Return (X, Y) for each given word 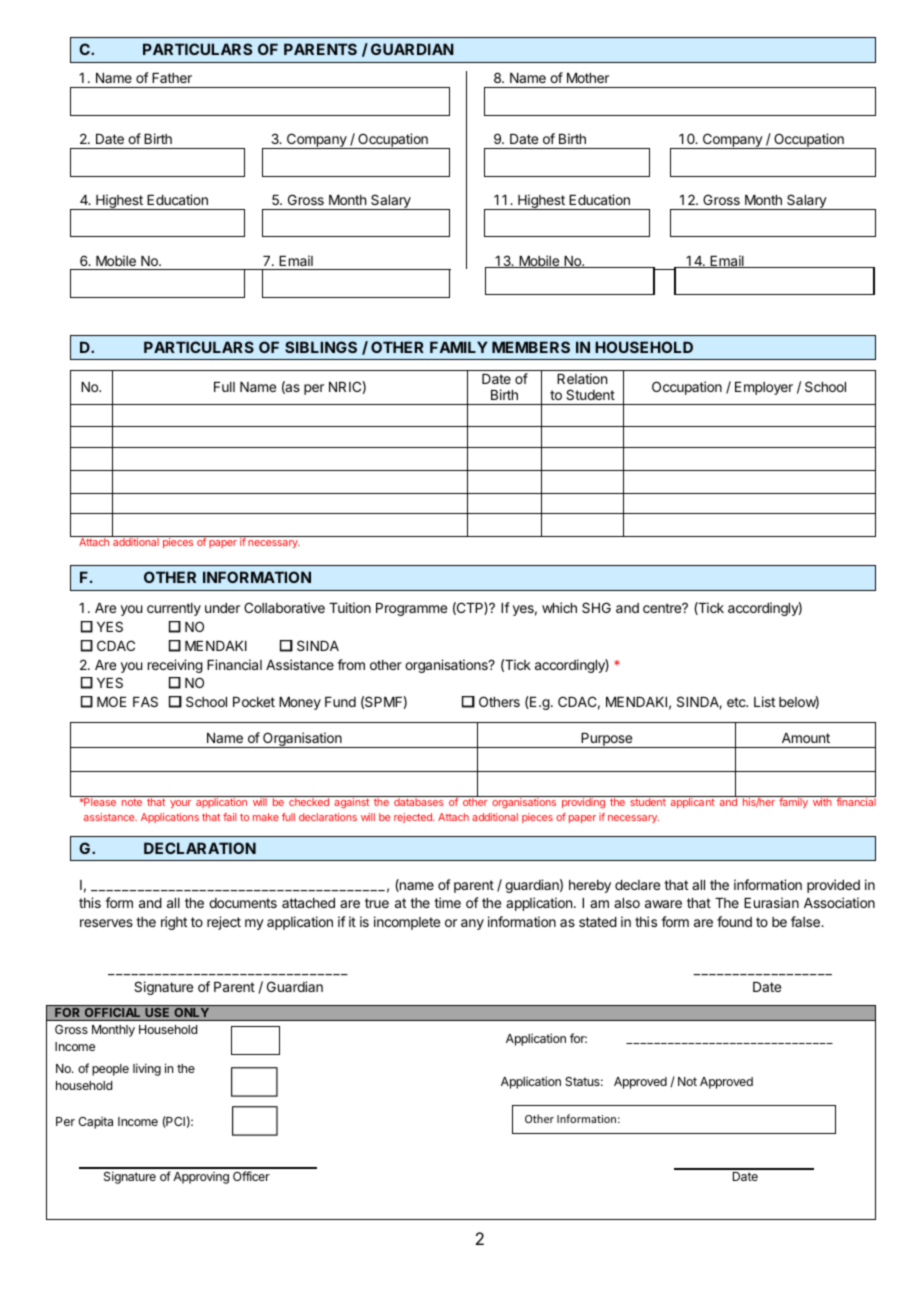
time (447, 902)
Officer (251, 1176)
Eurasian (771, 902)
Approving (201, 1178)
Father (172, 78)
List (764, 701)
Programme (411, 609)
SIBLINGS (321, 347)
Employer (764, 388)
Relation (582, 378)
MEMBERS (531, 347)
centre (663, 608)
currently (174, 609)
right (174, 923)
